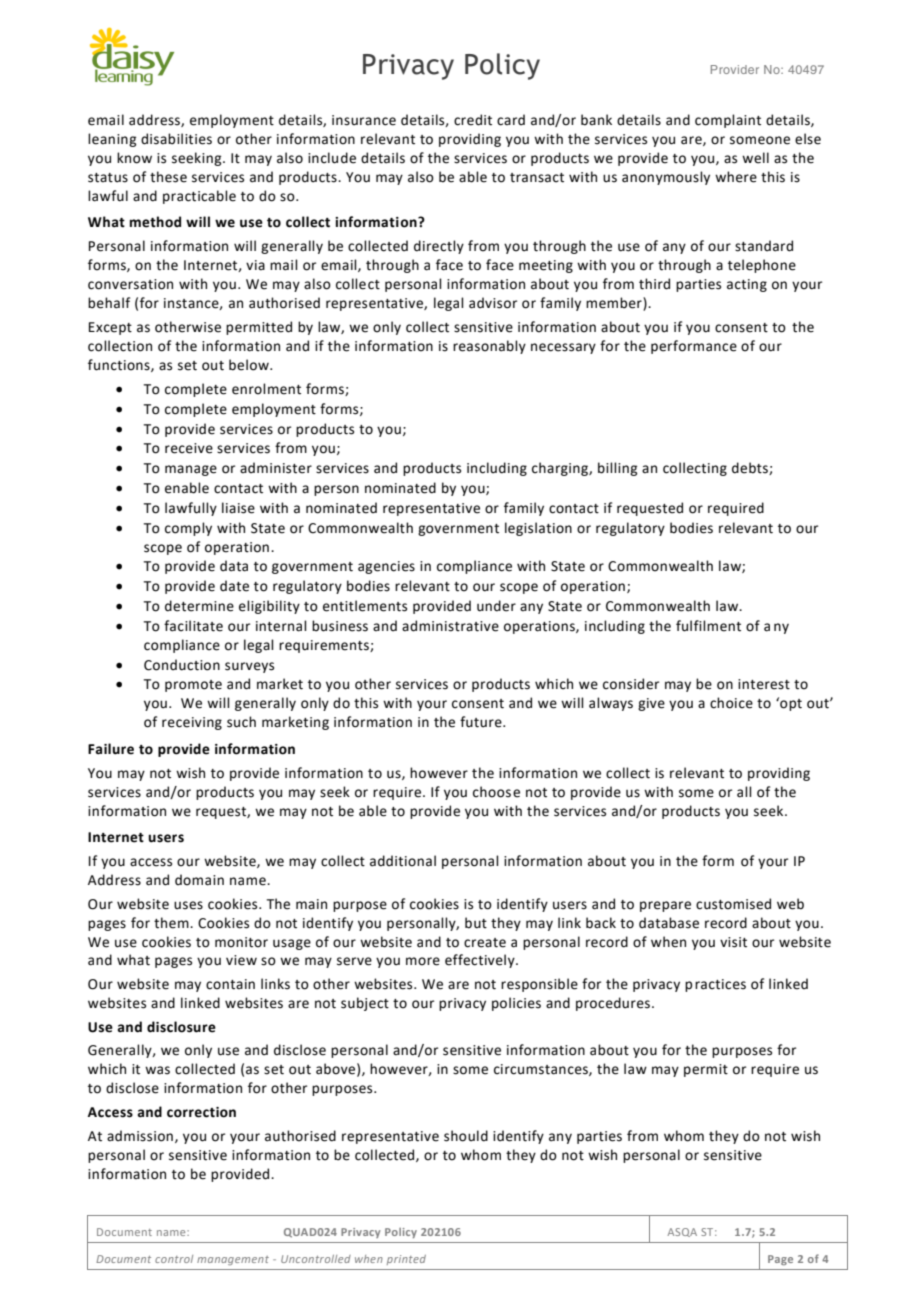  What do you see at coordinates (140, 1136) in the image?
I see `admission` at bounding box center [140, 1136].
